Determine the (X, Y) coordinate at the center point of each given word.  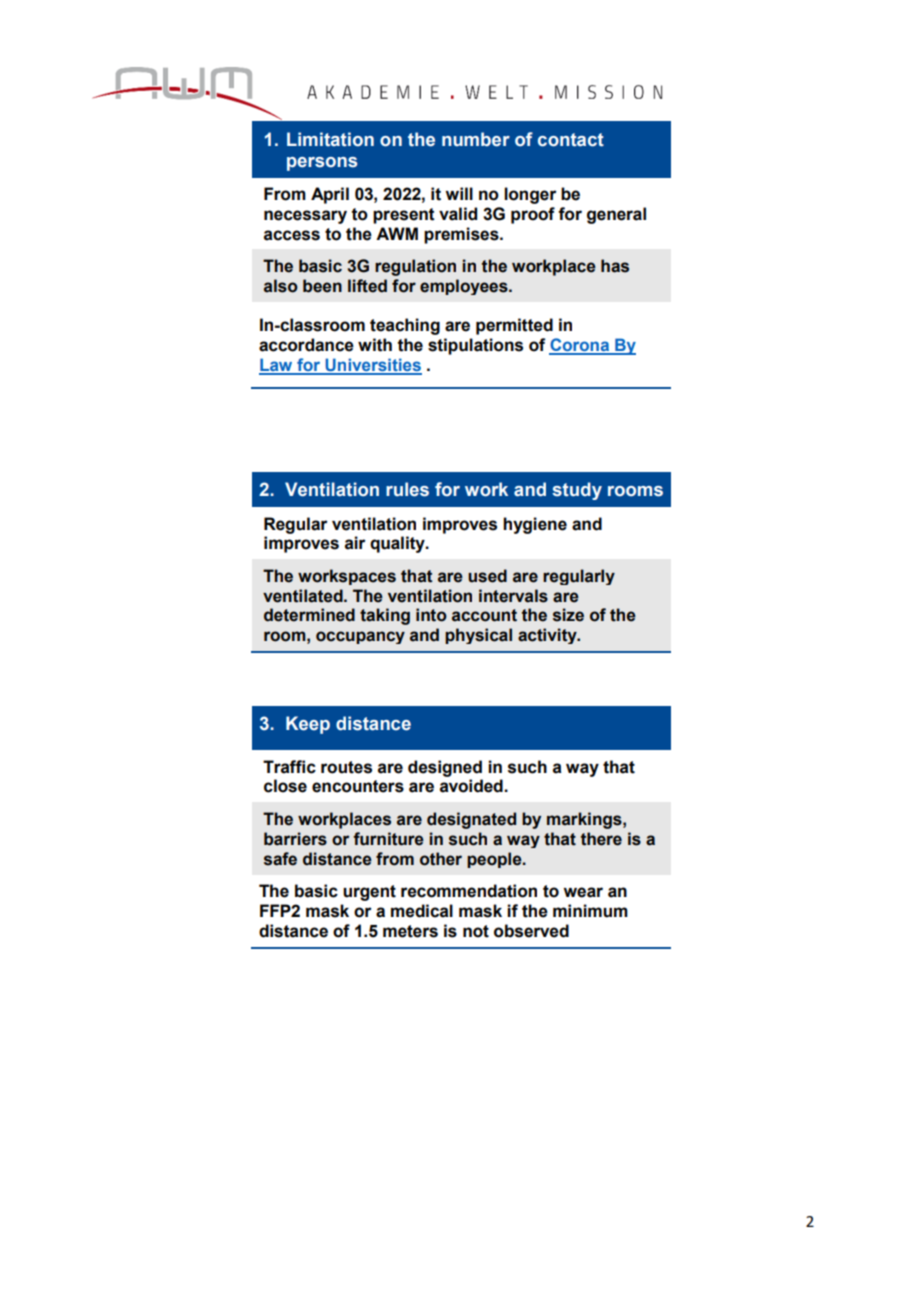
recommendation (469, 891)
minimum (590, 911)
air (355, 543)
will (459, 193)
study (577, 491)
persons (322, 164)
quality (398, 544)
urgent (369, 893)
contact (571, 140)
